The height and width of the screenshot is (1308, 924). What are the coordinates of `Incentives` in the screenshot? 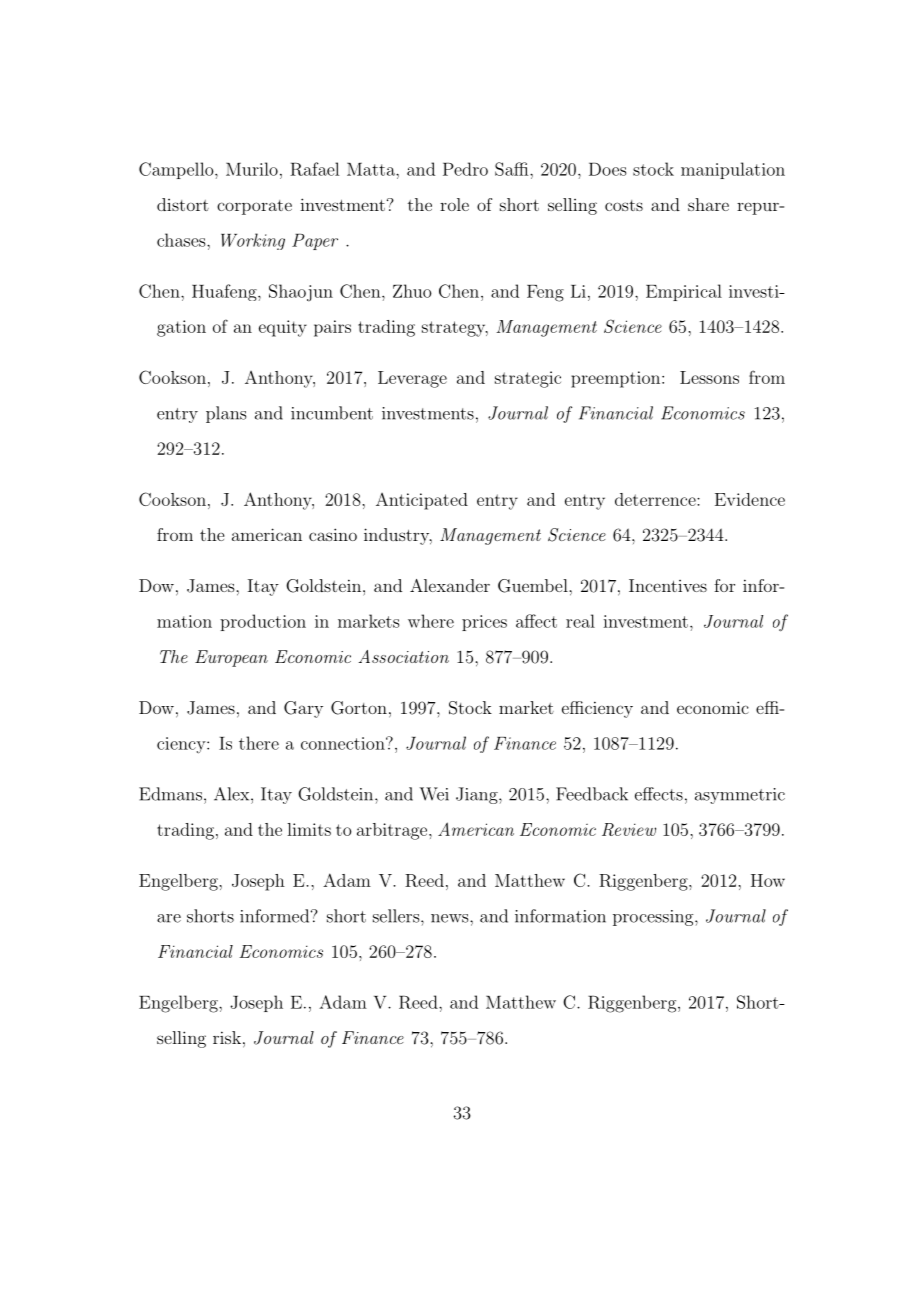 It's located at (668, 585).
